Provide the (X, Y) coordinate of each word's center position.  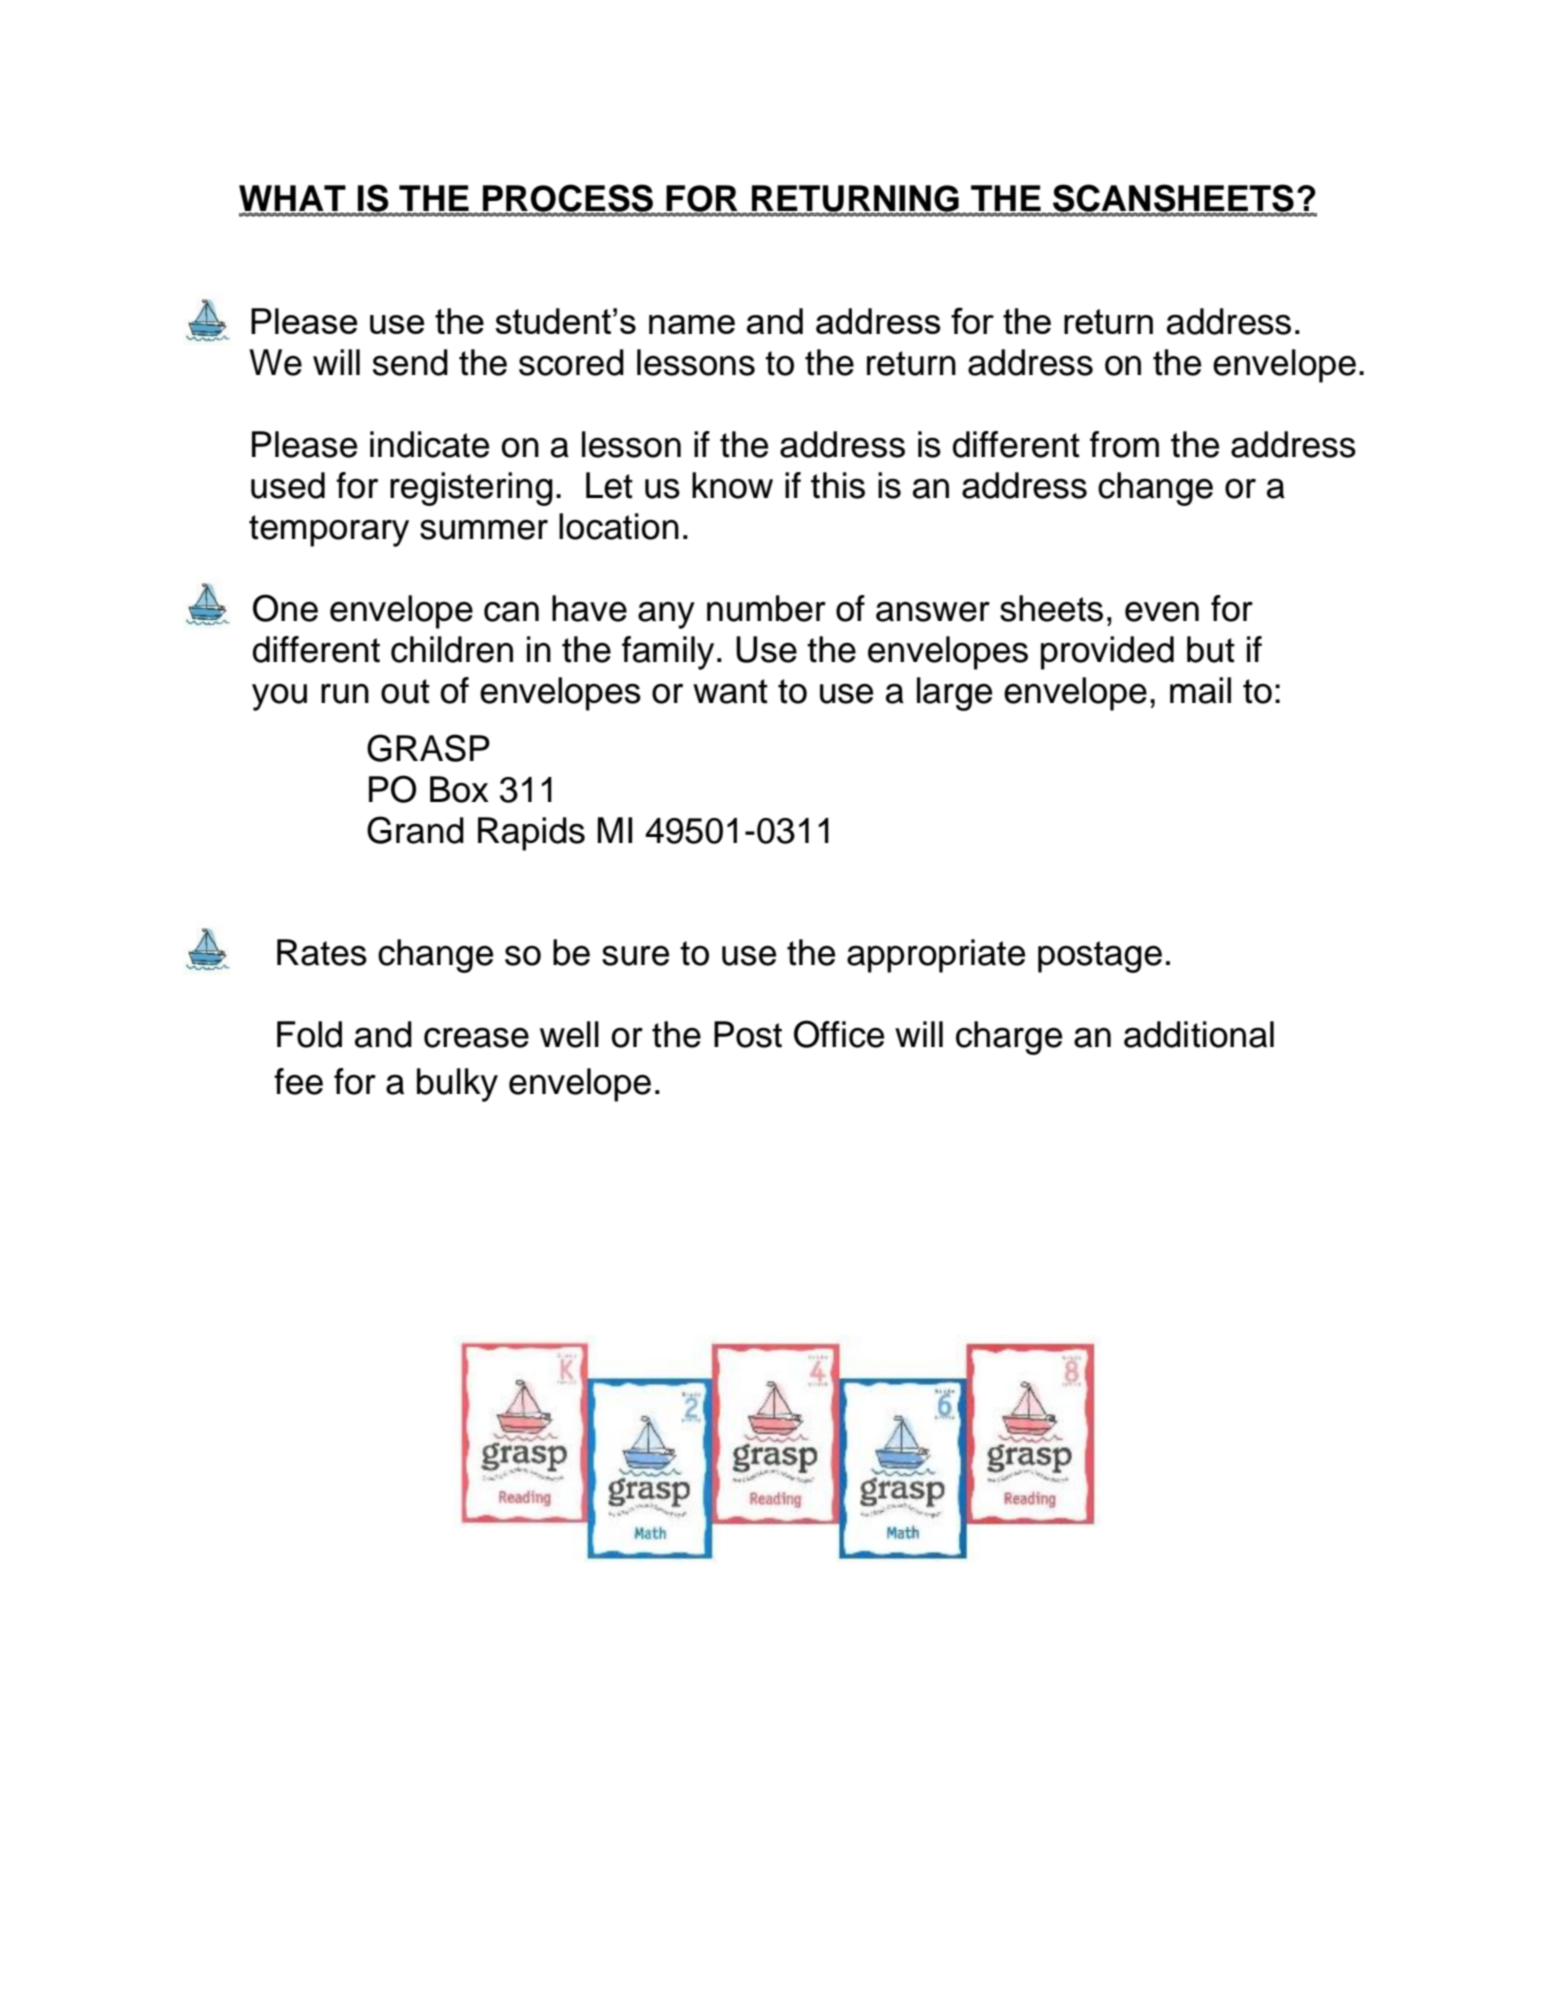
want (730, 691)
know (732, 485)
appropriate (936, 956)
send (410, 362)
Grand (415, 830)
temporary (329, 531)
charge (1009, 1038)
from (1124, 444)
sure (635, 955)
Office (839, 1034)
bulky (457, 1085)
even (1162, 611)
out (405, 691)
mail (1200, 690)
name (692, 324)
